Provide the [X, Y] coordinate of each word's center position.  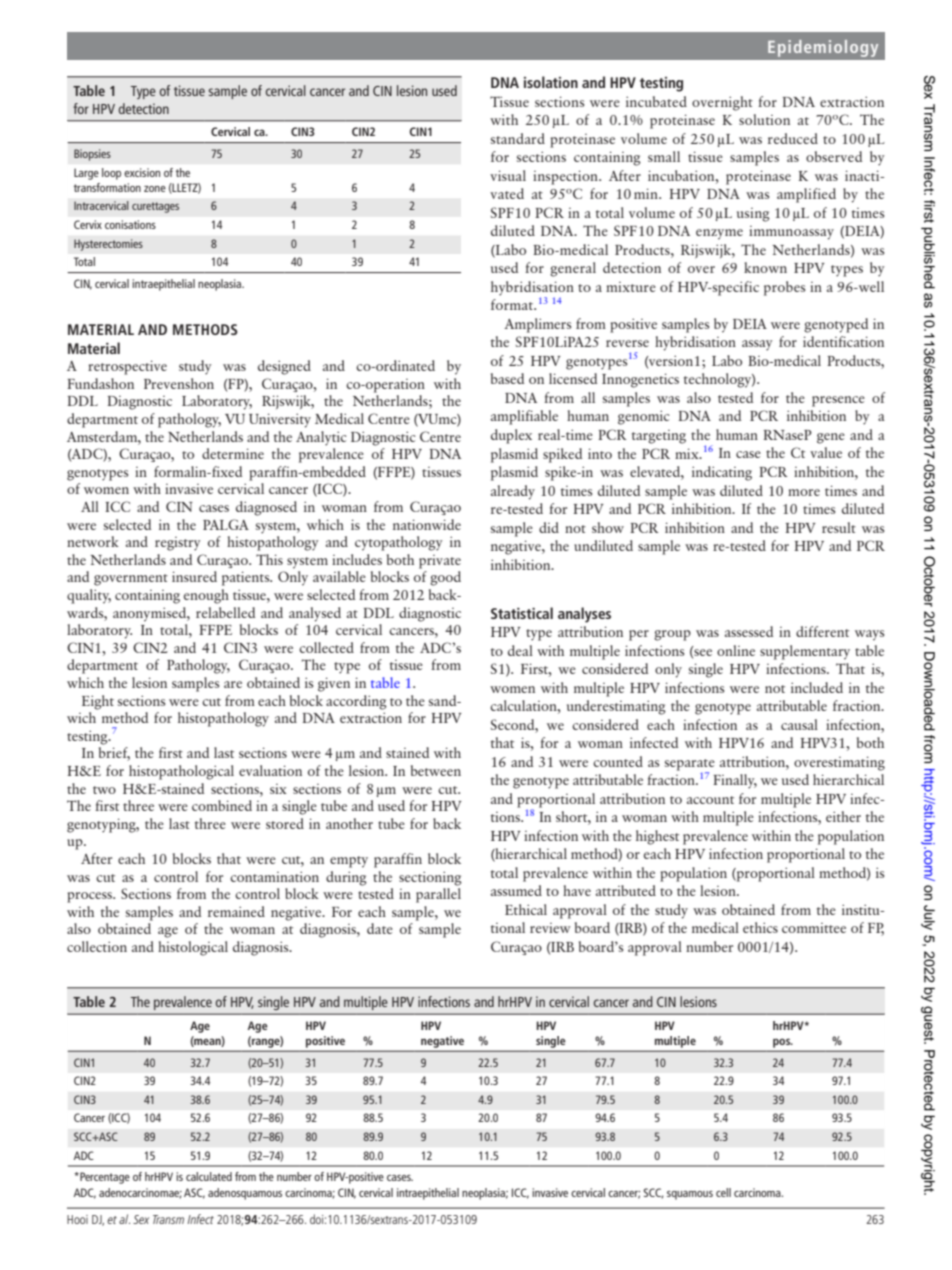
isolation [551, 82]
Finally [735, 781]
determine [233, 453]
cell [723, 1192]
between [436, 770]
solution [764, 119]
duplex [511, 436]
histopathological [181, 772]
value [826, 452]
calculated [209, 1176]
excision [142, 172]
